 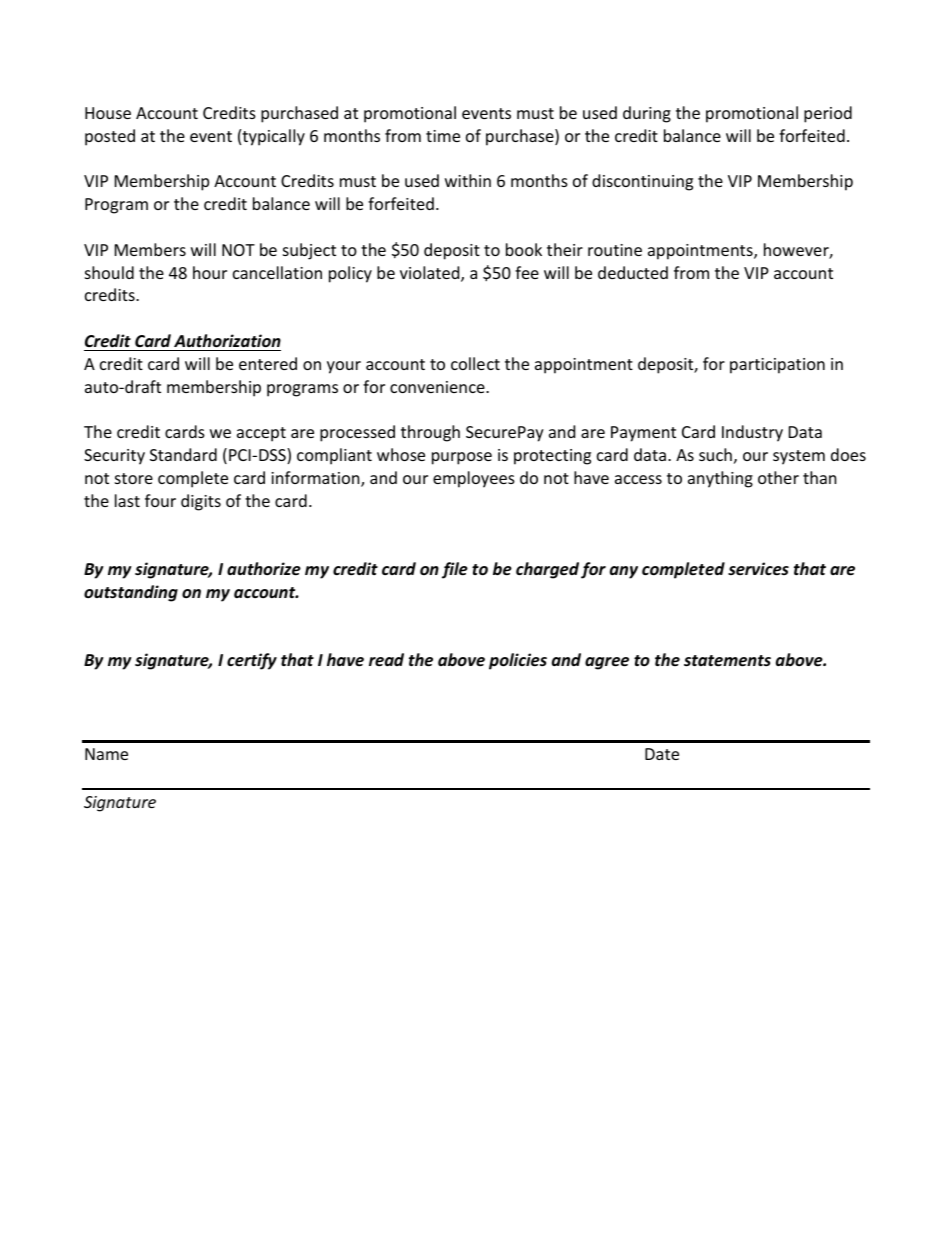 What do you see at coordinates (633, 272) in the screenshot?
I see `deducted` at bounding box center [633, 272].
